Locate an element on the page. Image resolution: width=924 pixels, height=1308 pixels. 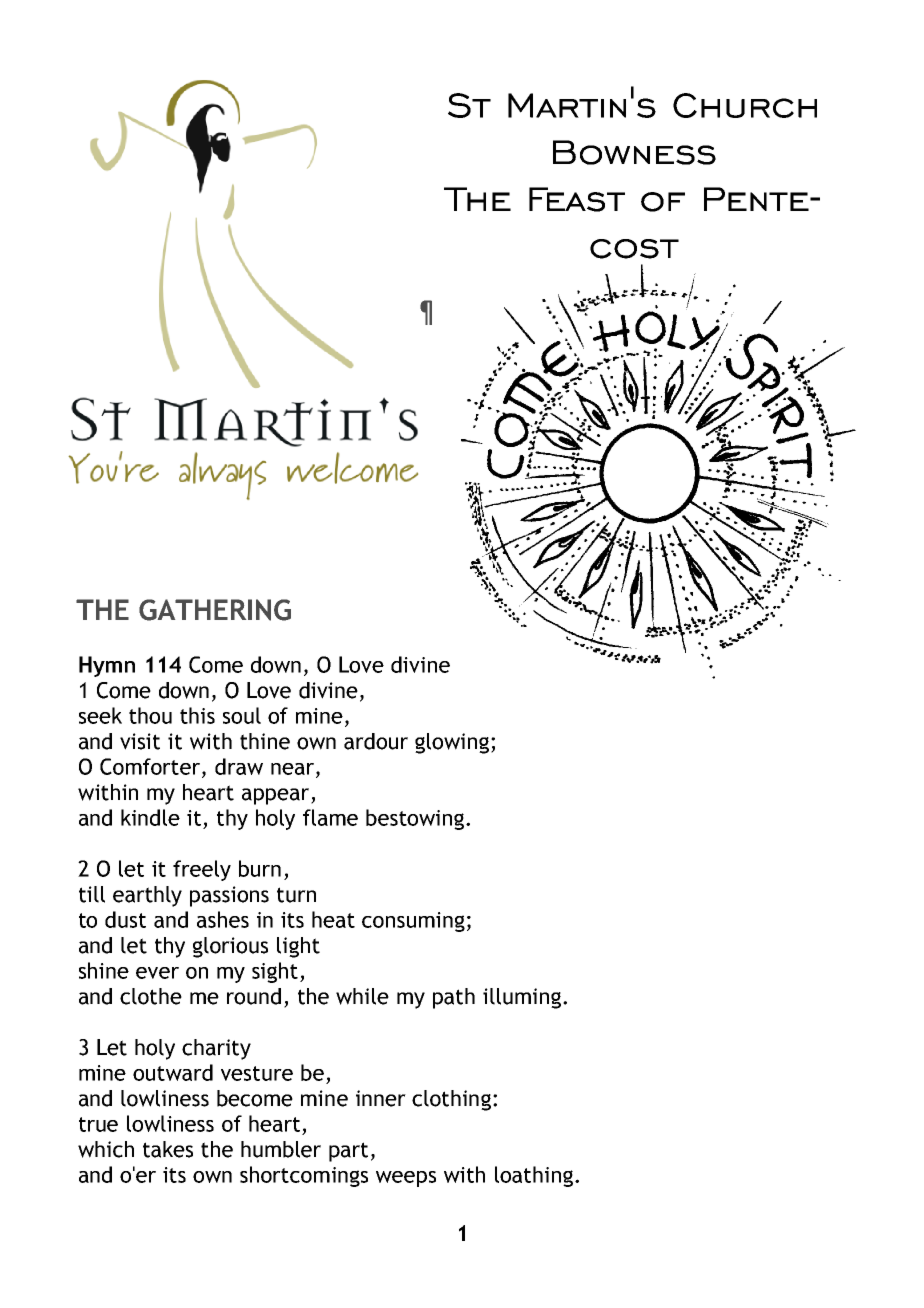
Feast is located at coordinates (577, 199).
